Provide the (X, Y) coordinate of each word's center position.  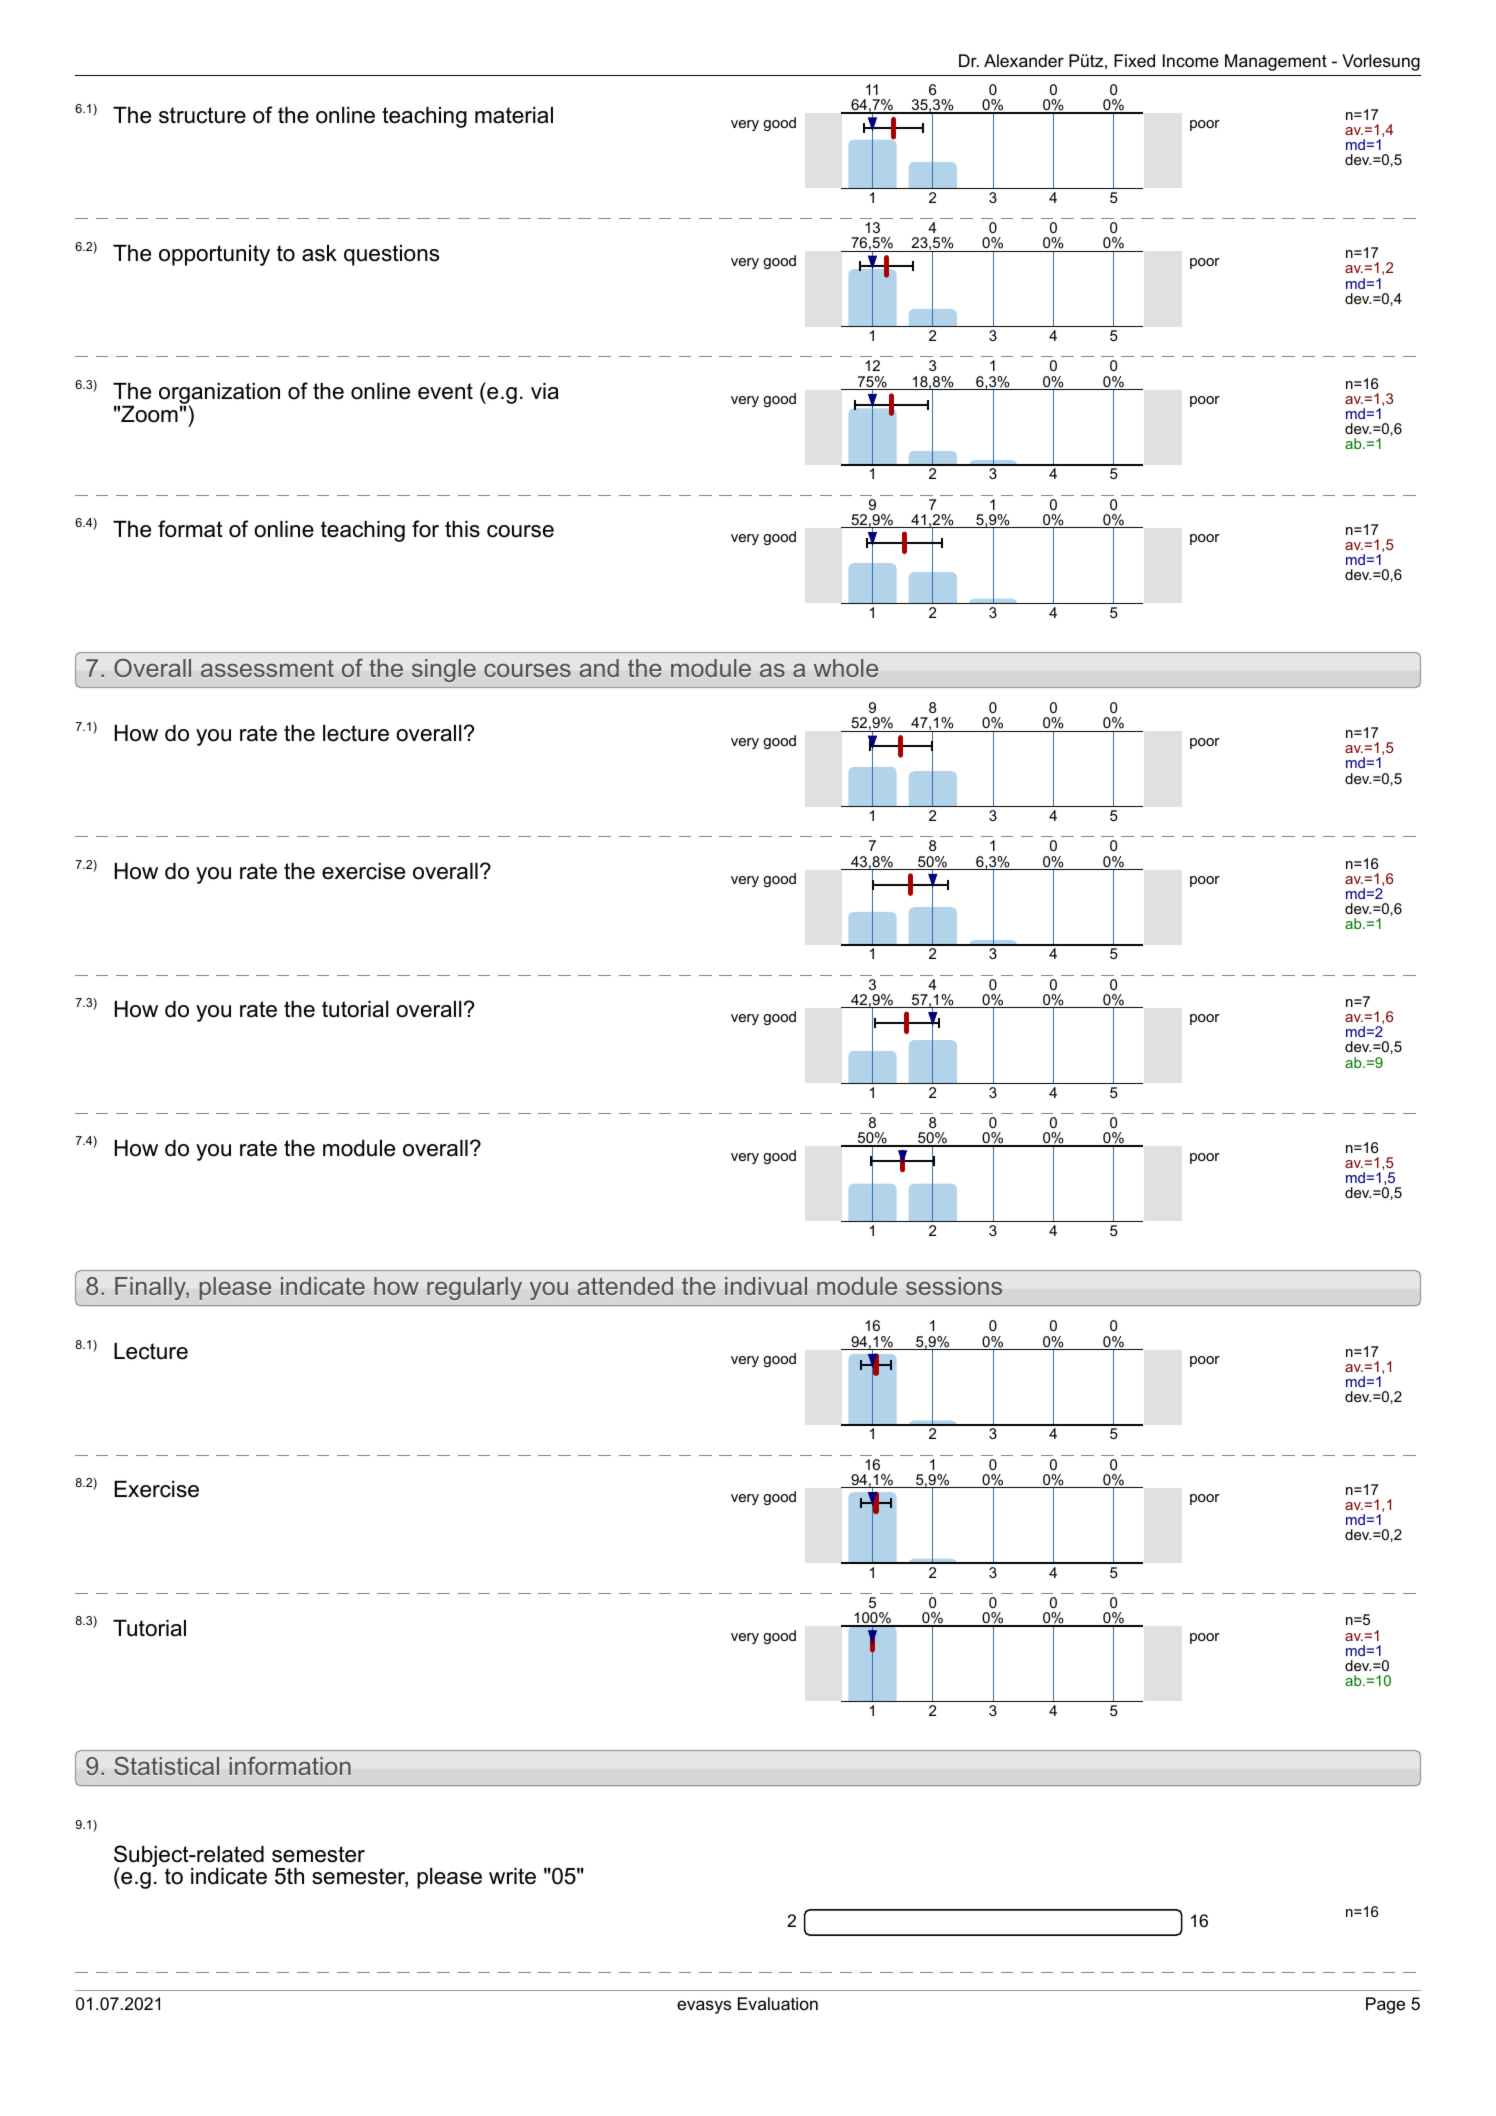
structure (202, 115)
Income (1191, 61)
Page (1385, 2005)
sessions (954, 1286)
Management (1276, 62)
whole (846, 668)
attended (625, 1286)
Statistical (166, 1766)
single (444, 670)
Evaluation (778, 2003)
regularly (474, 1288)
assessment (267, 668)
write (512, 1876)
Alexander (1024, 61)
